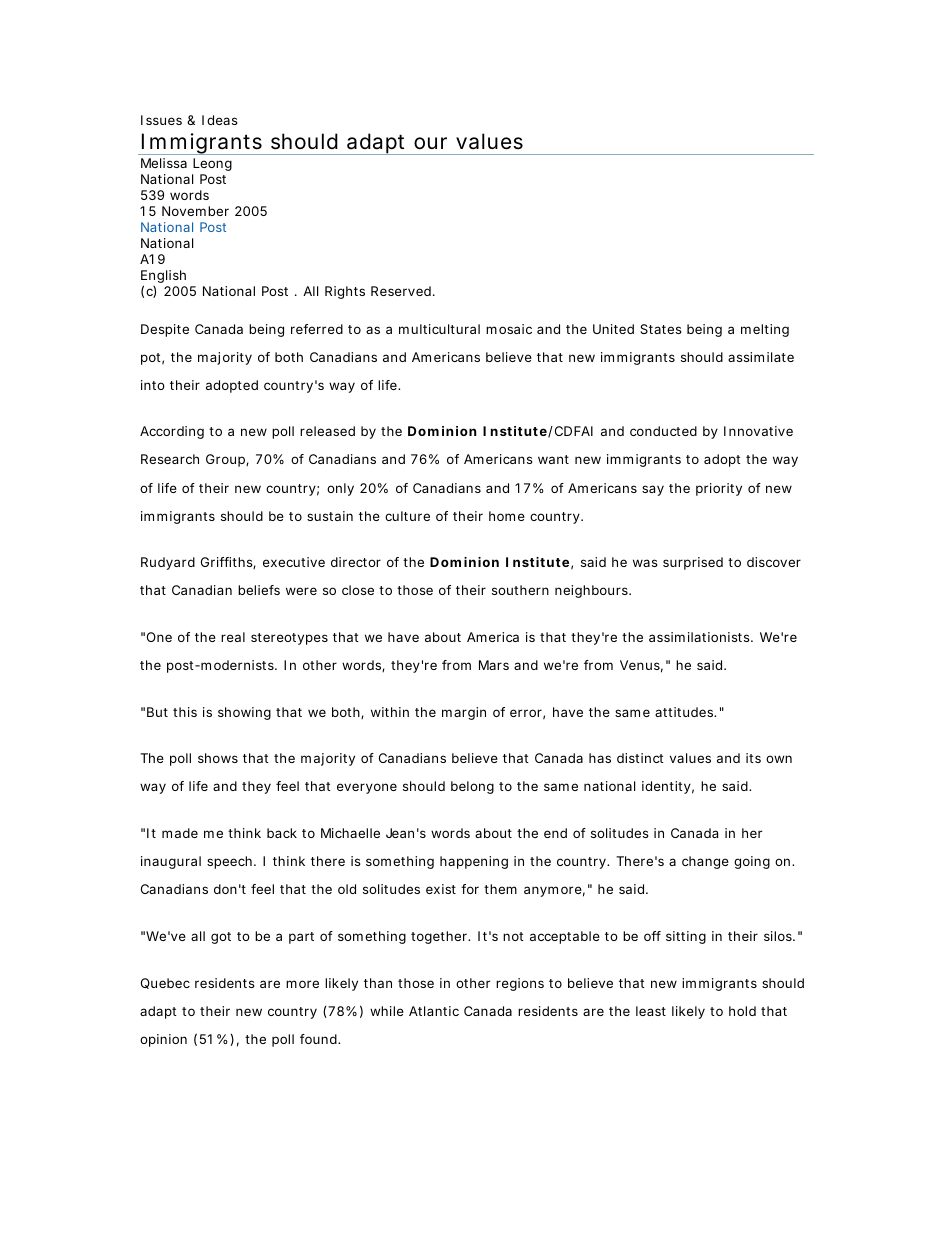 This screenshot has height=1233, width=952. Describe the element at coordinates (401, 291) in the screenshot. I see `Reserved` at that location.
